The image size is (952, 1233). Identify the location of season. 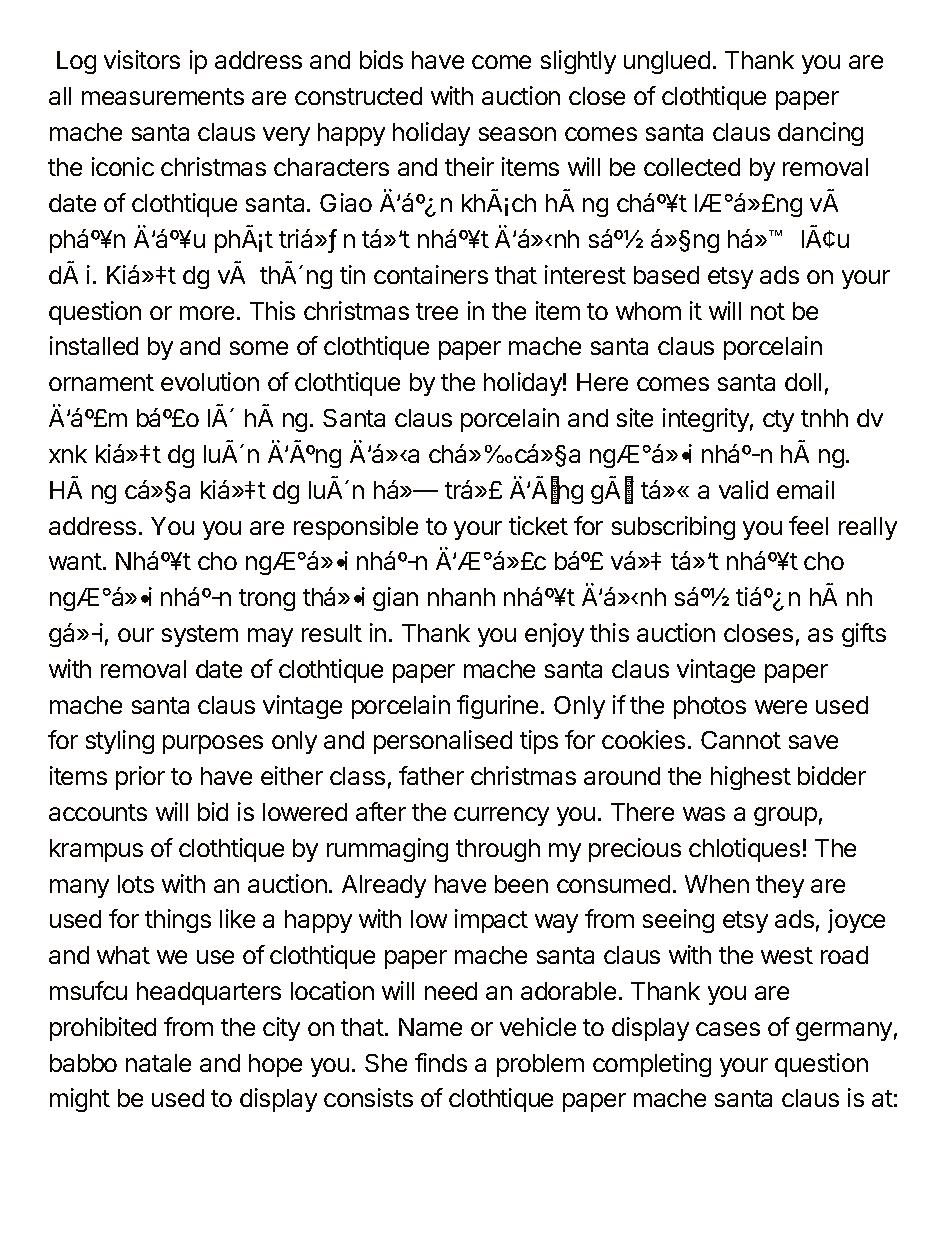
(517, 134).
